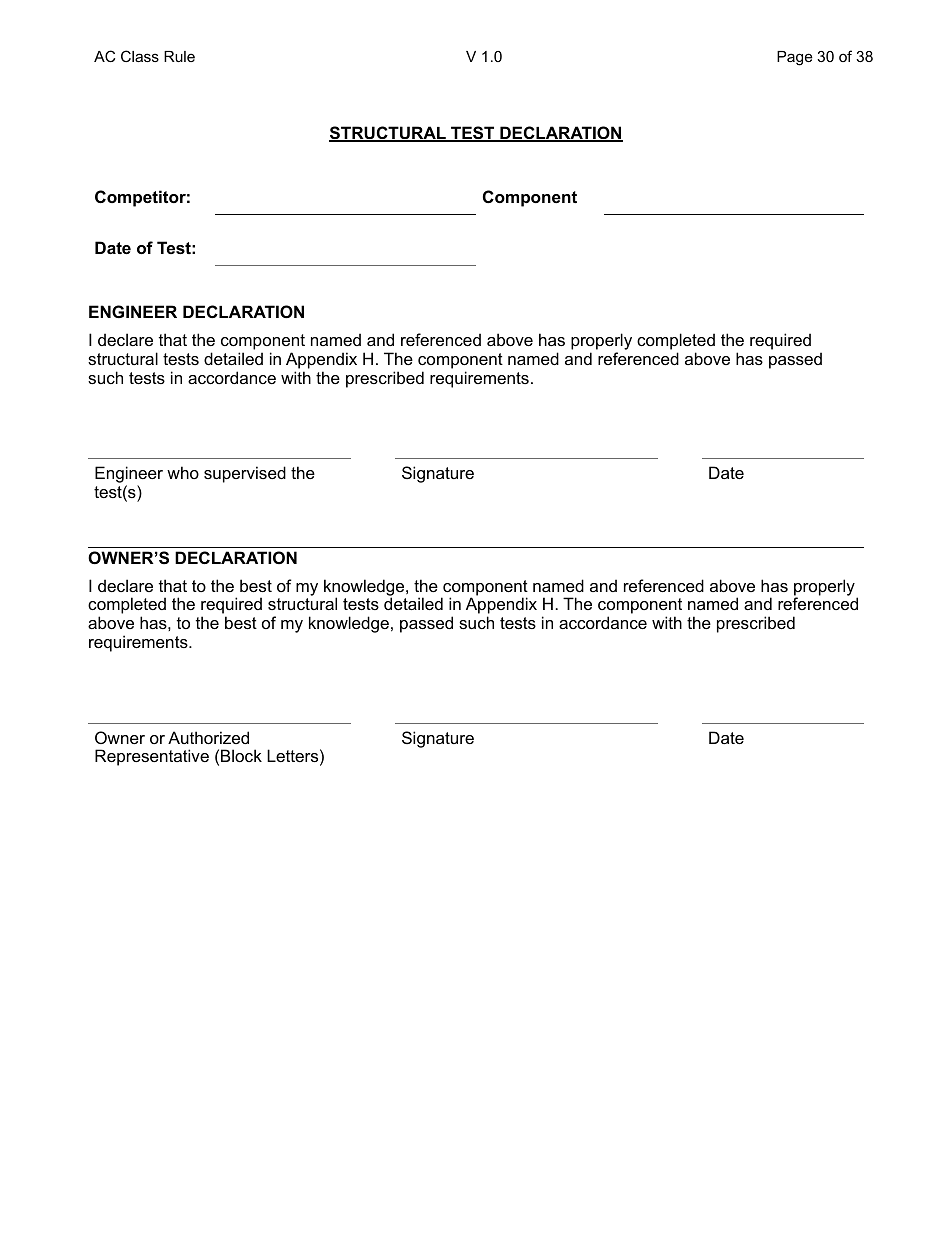  What do you see at coordinates (245, 474) in the page?
I see `supervised` at bounding box center [245, 474].
